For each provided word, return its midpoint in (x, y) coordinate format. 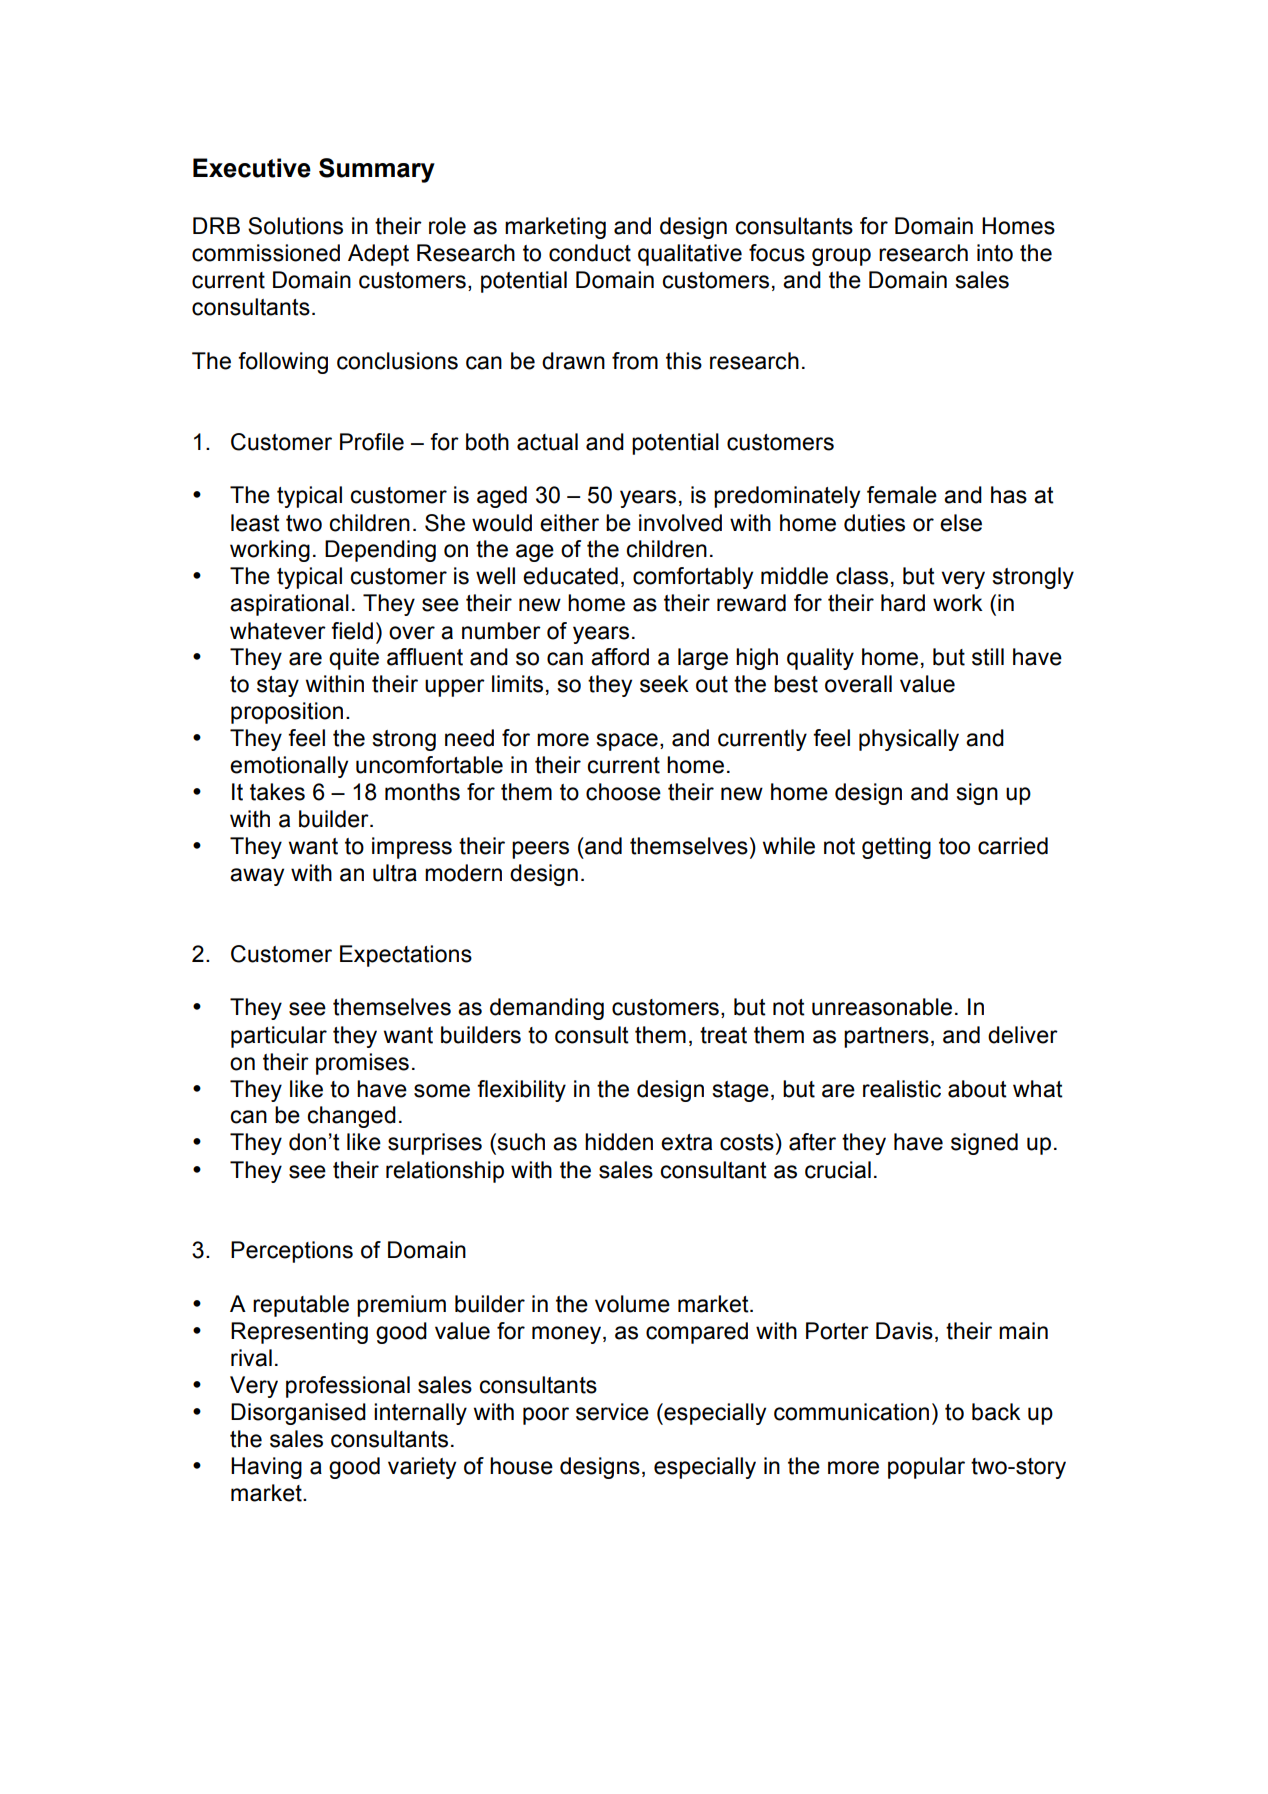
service (612, 1412)
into (995, 253)
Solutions (295, 226)
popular (926, 1468)
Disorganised (298, 1414)
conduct (590, 253)
